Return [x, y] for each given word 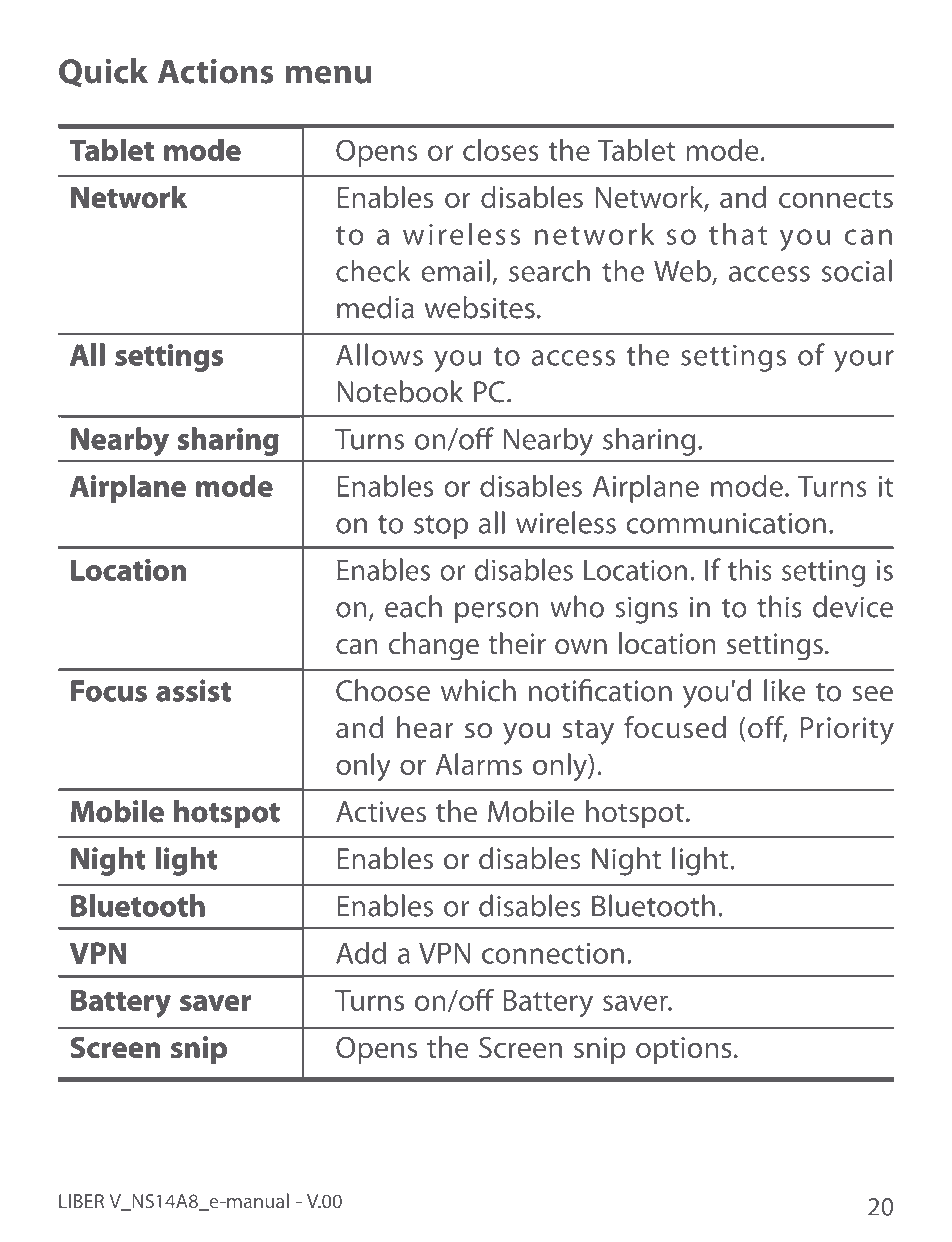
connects [836, 198]
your [864, 361]
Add [361, 952]
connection [553, 953]
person [497, 613]
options [684, 1050]
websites [480, 307]
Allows [379, 354]
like [785, 690]
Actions [216, 71]
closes [501, 150]
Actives [381, 811]
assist [194, 691]
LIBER [81, 1201]
